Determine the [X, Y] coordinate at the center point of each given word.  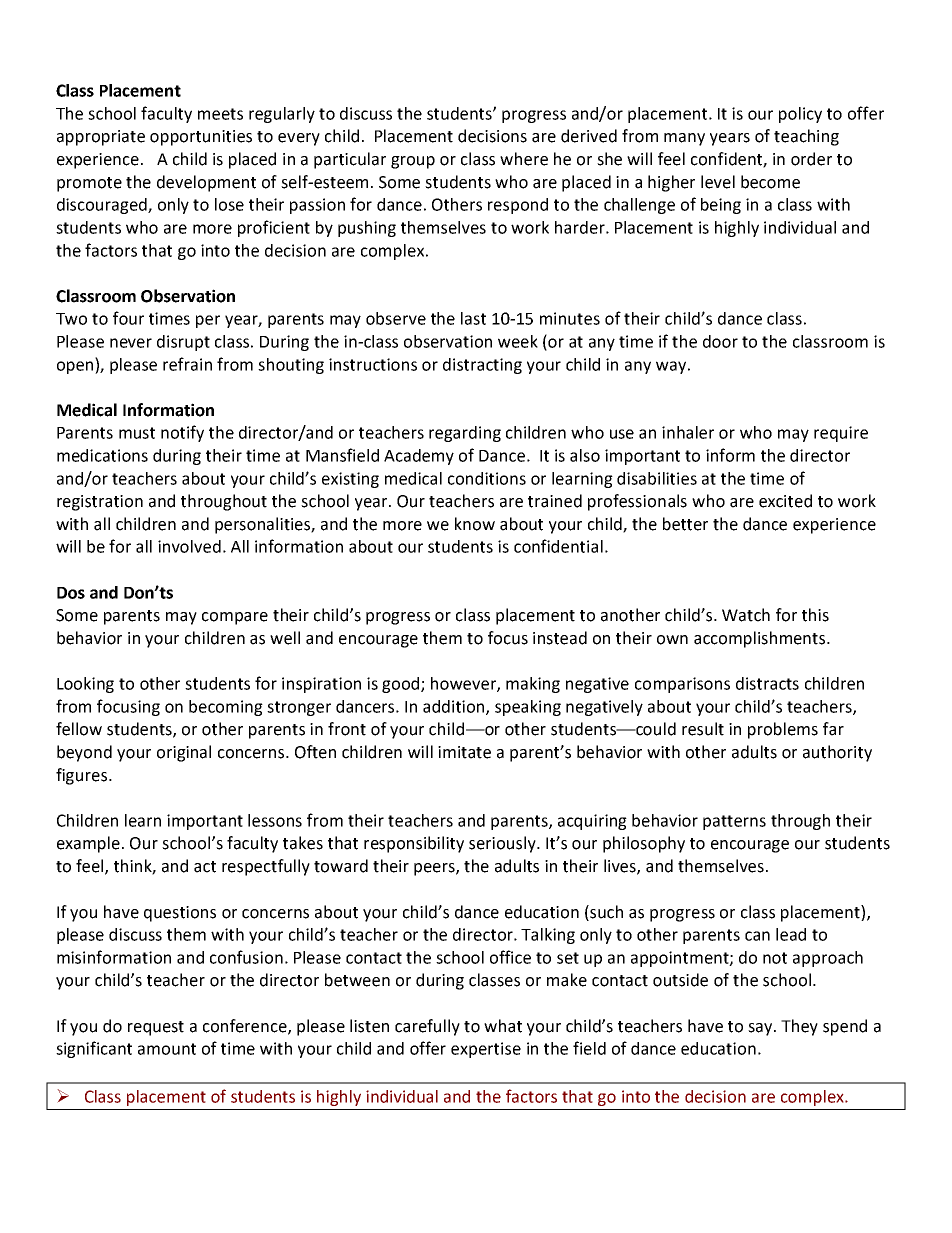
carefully [427, 1027]
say [761, 1029]
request [156, 1028]
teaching [806, 137]
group [413, 162]
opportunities [201, 138]
